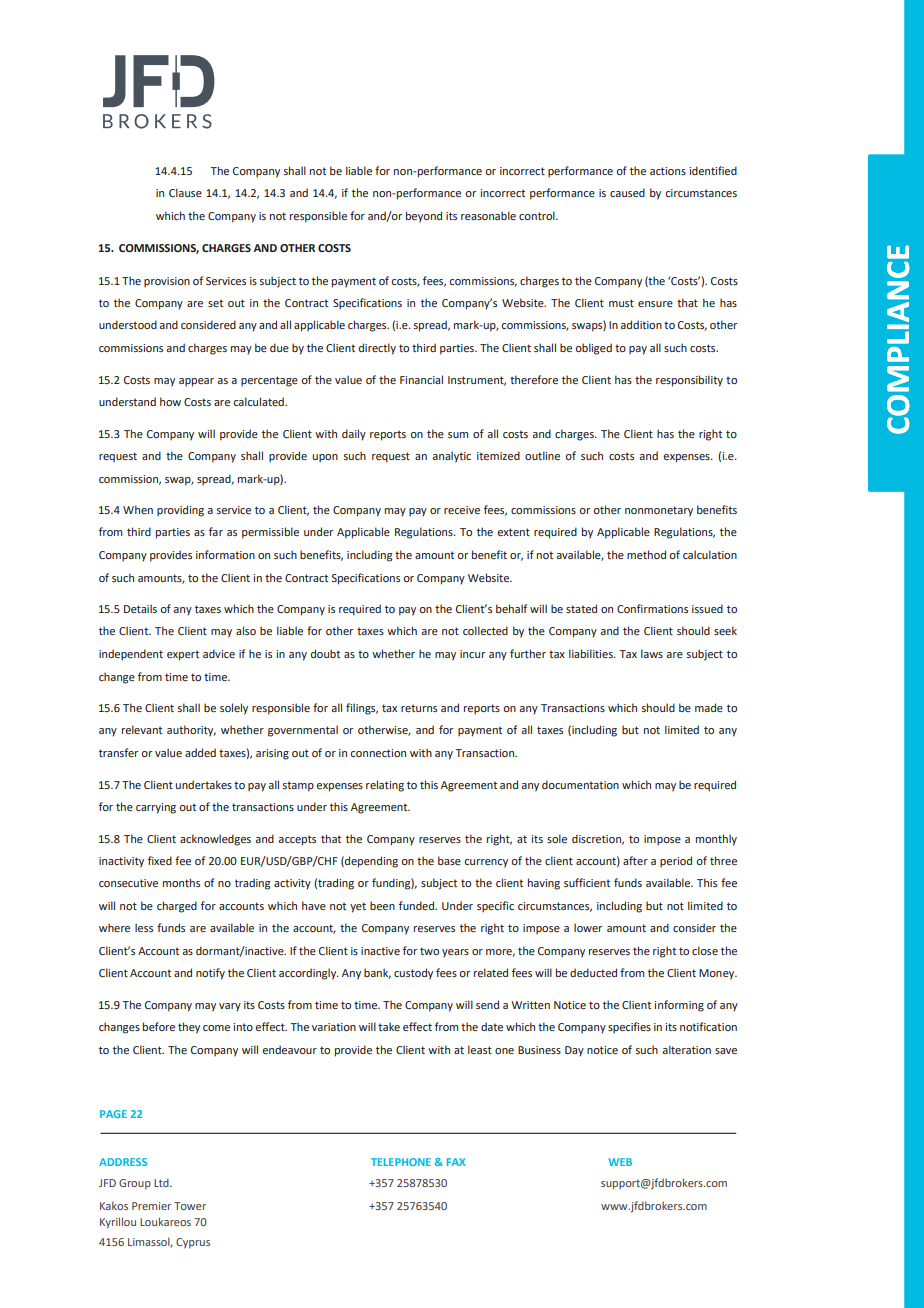 This screenshot has height=1308, width=924. I want to click on beyond, so click(424, 217).
